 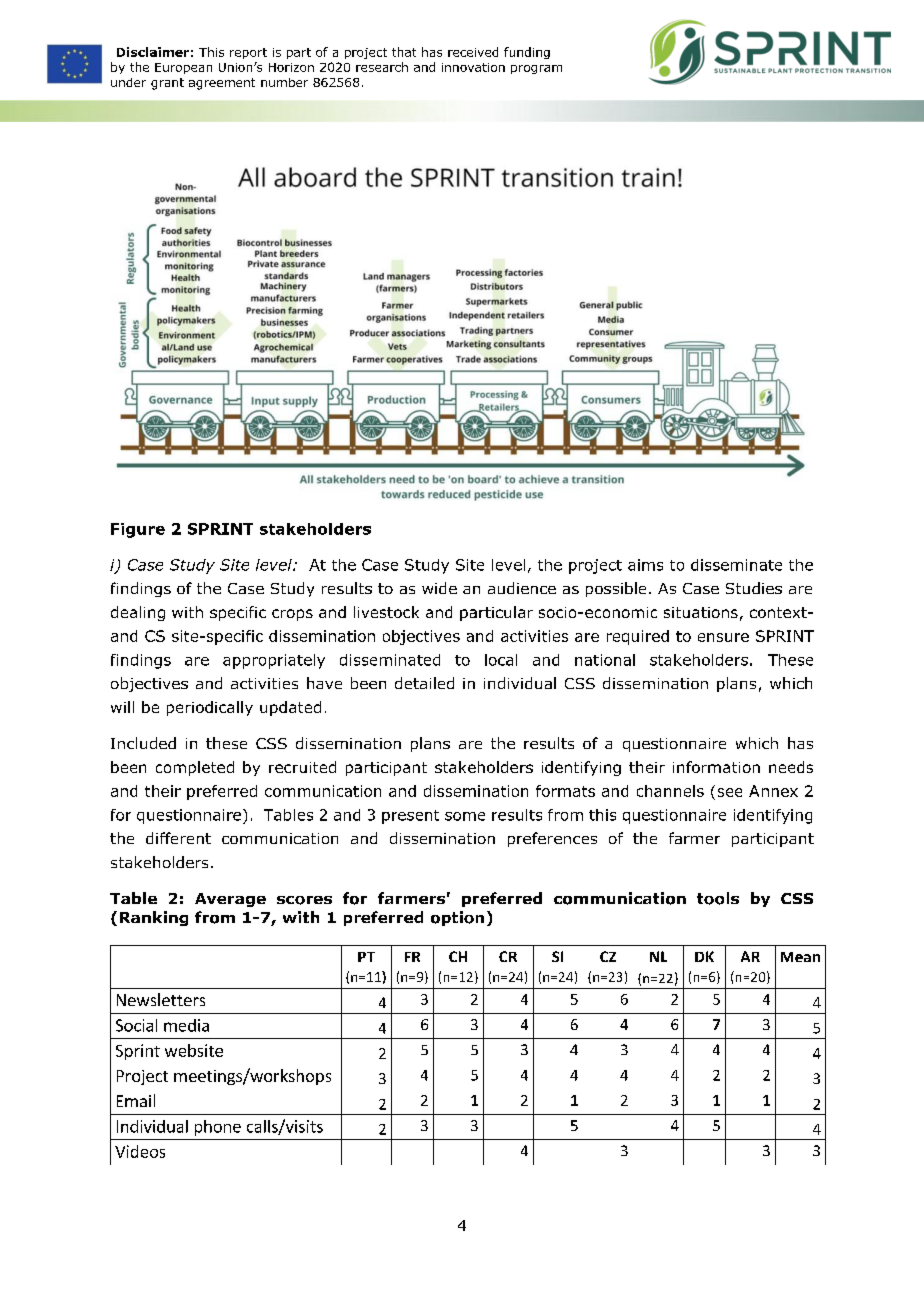 What do you see at coordinates (222, 84) in the screenshot?
I see `agreement` at bounding box center [222, 84].
